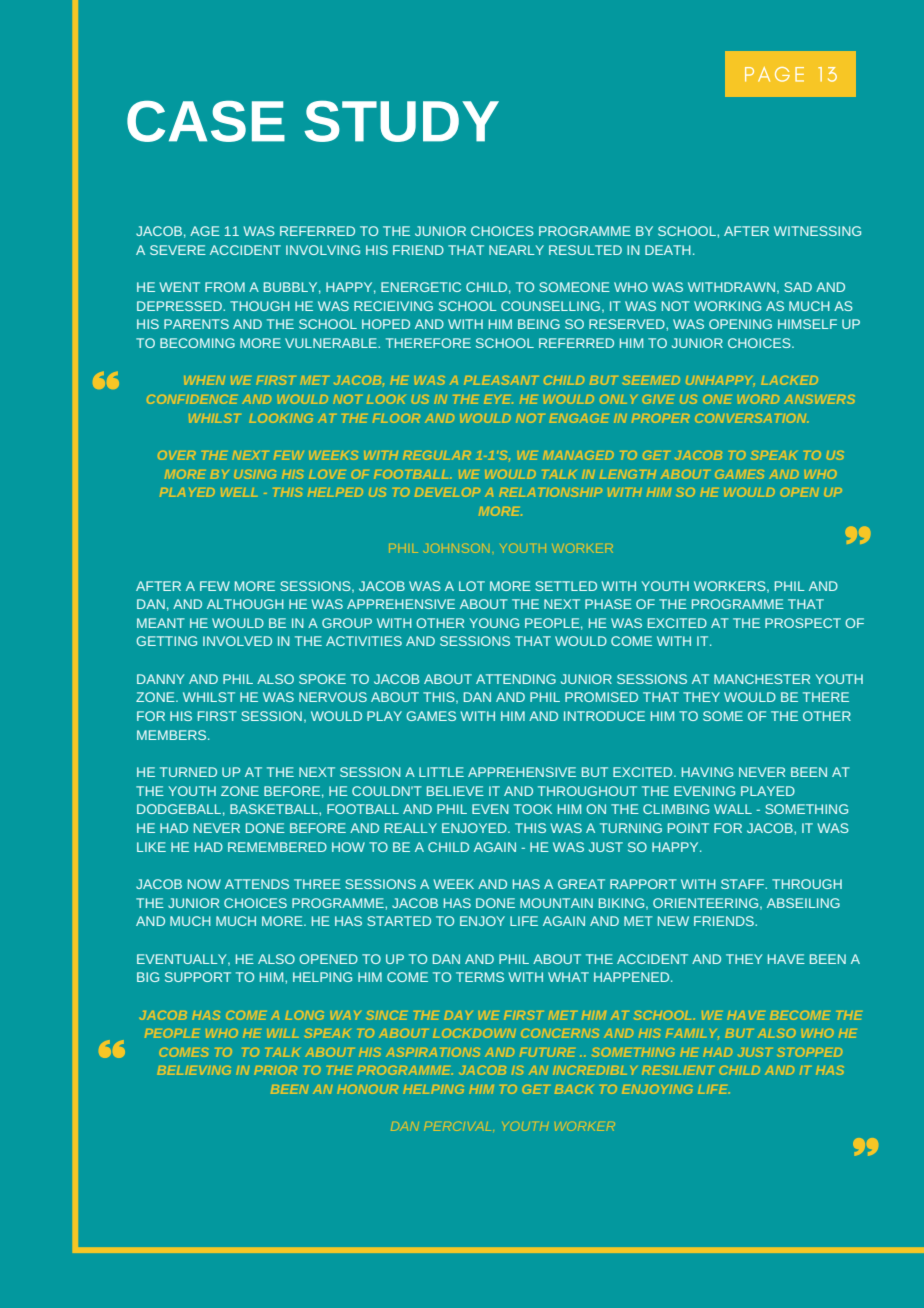 This screenshot has width=924, height=1308. I want to click on INVOLVED, so click(237, 641).
